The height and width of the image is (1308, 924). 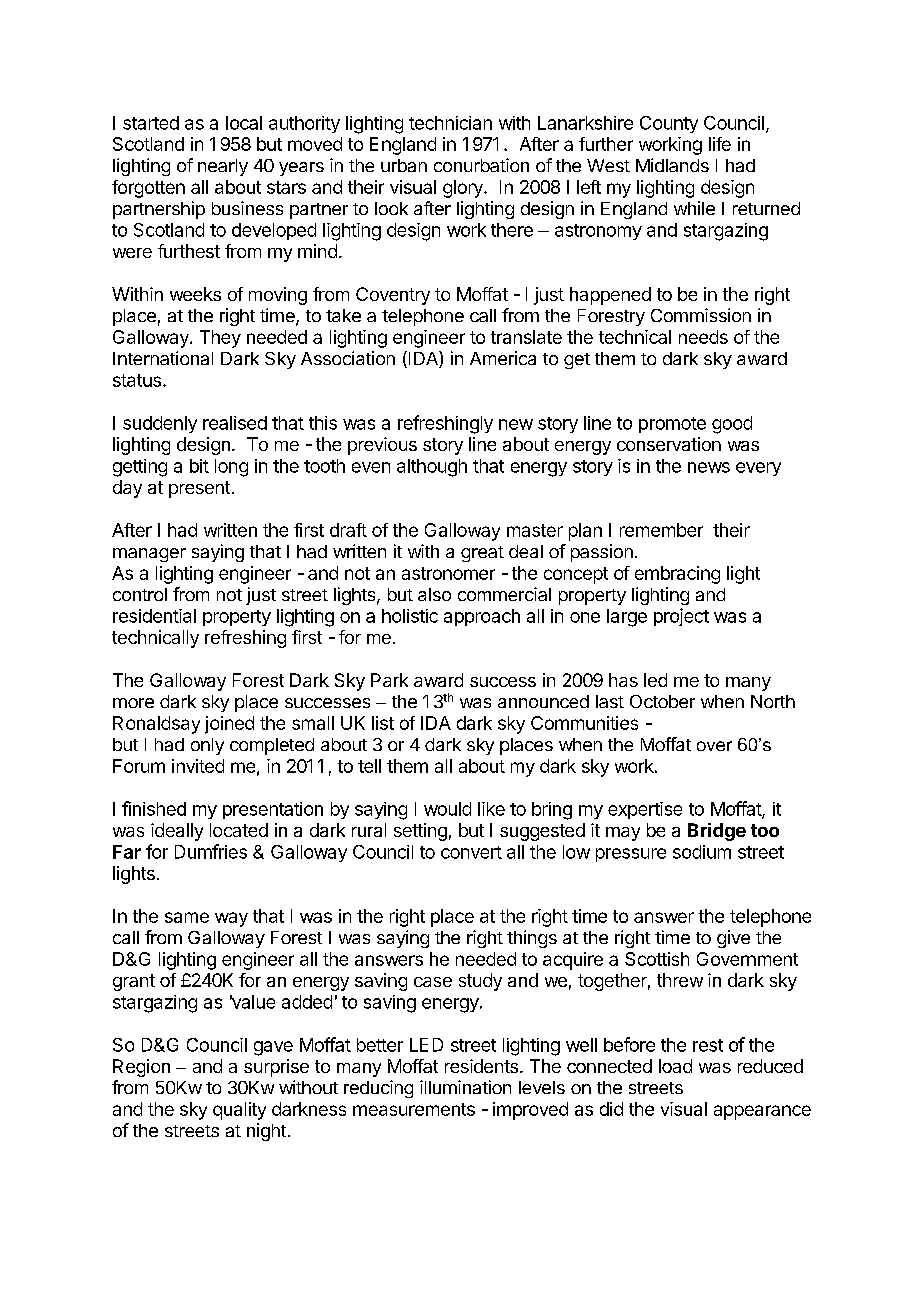 I want to click on life, so click(x=720, y=144).
